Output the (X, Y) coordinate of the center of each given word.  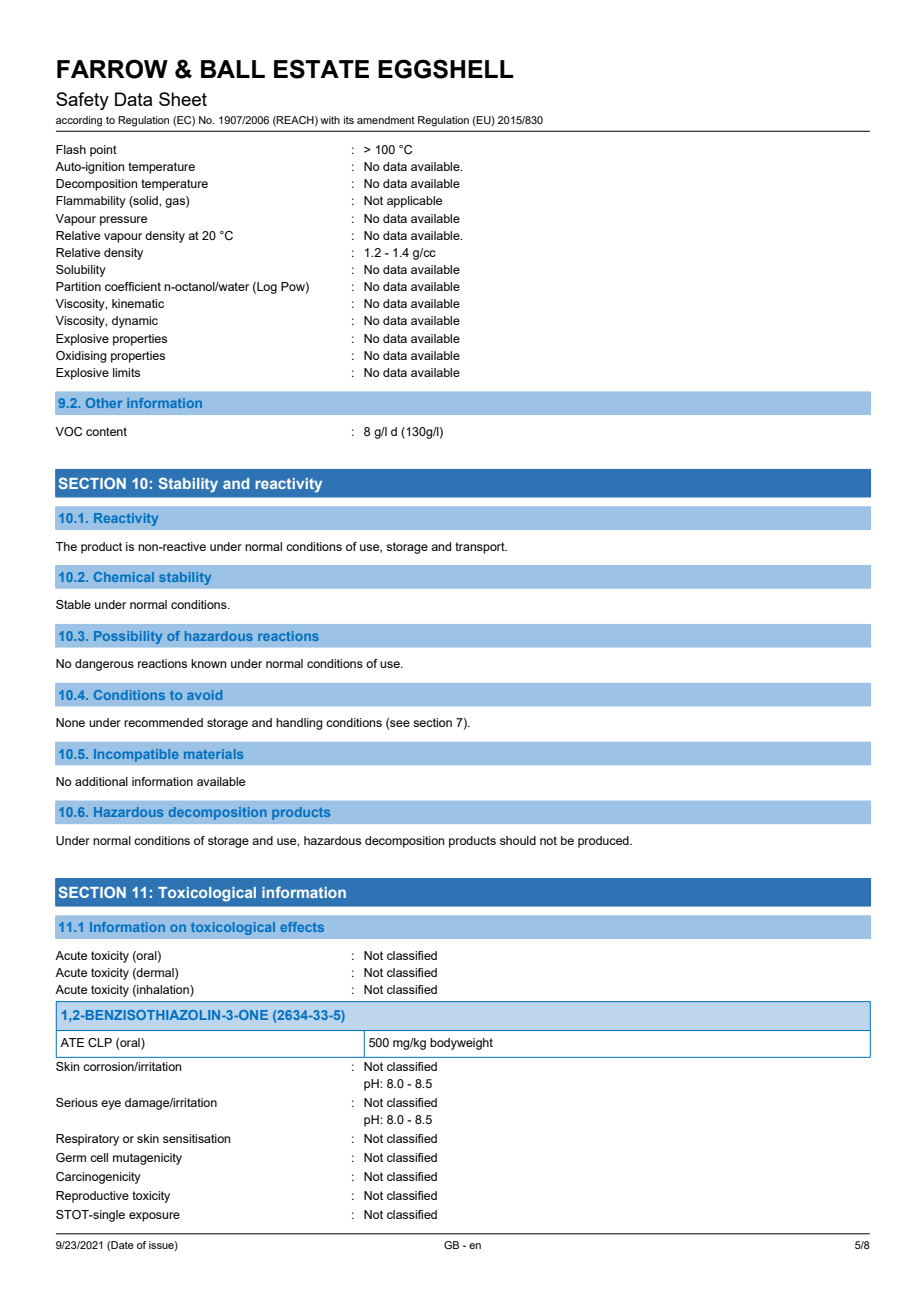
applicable (414, 202)
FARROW (112, 69)
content (106, 431)
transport (481, 548)
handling (299, 724)
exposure (154, 1217)
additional (101, 781)
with (330, 120)
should (518, 840)
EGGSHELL (446, 69)
